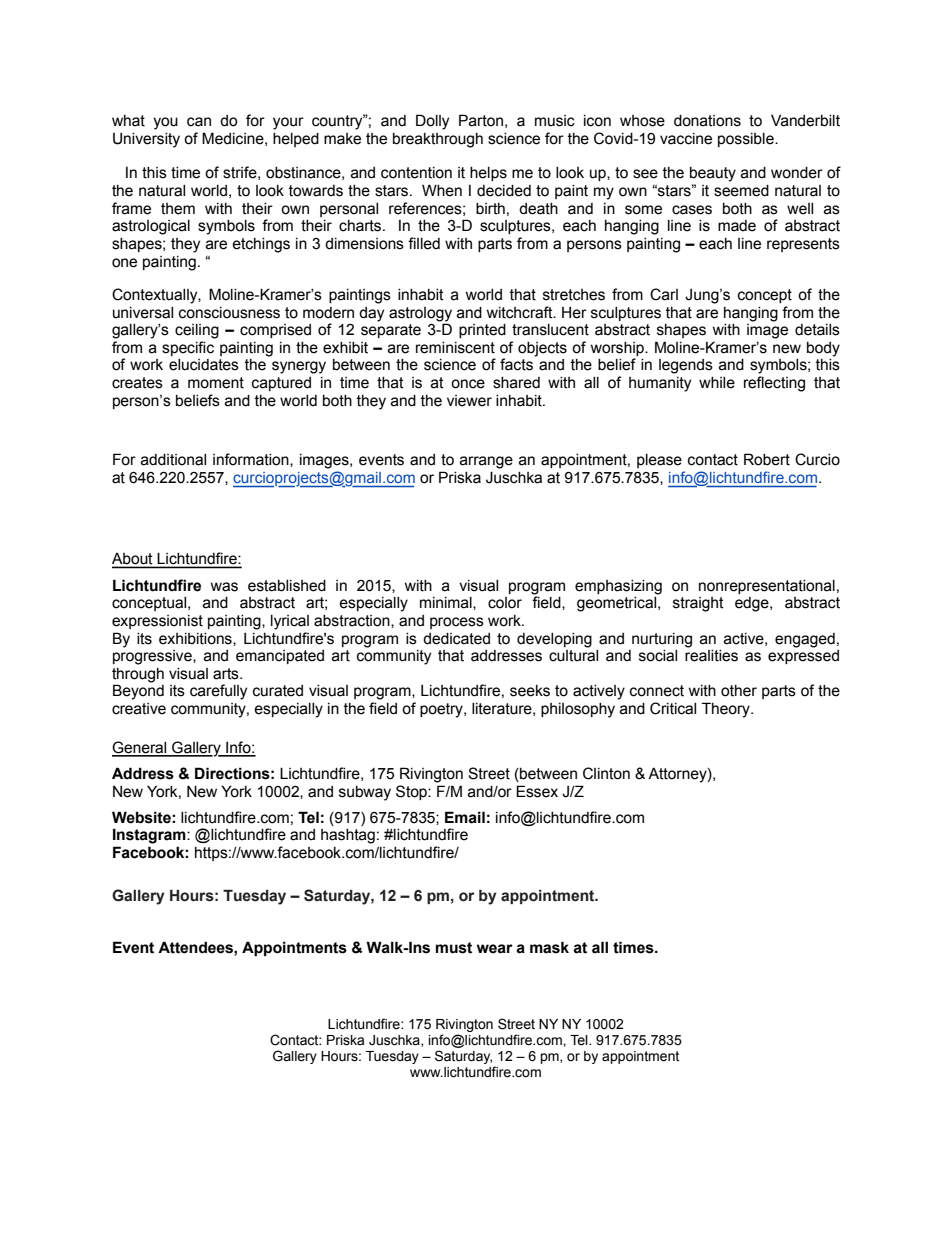 The height and width of the screenshot is (1233, 952). Describe the element at coordinates (199, 122) in the screenshot. I see `can` at that location.
